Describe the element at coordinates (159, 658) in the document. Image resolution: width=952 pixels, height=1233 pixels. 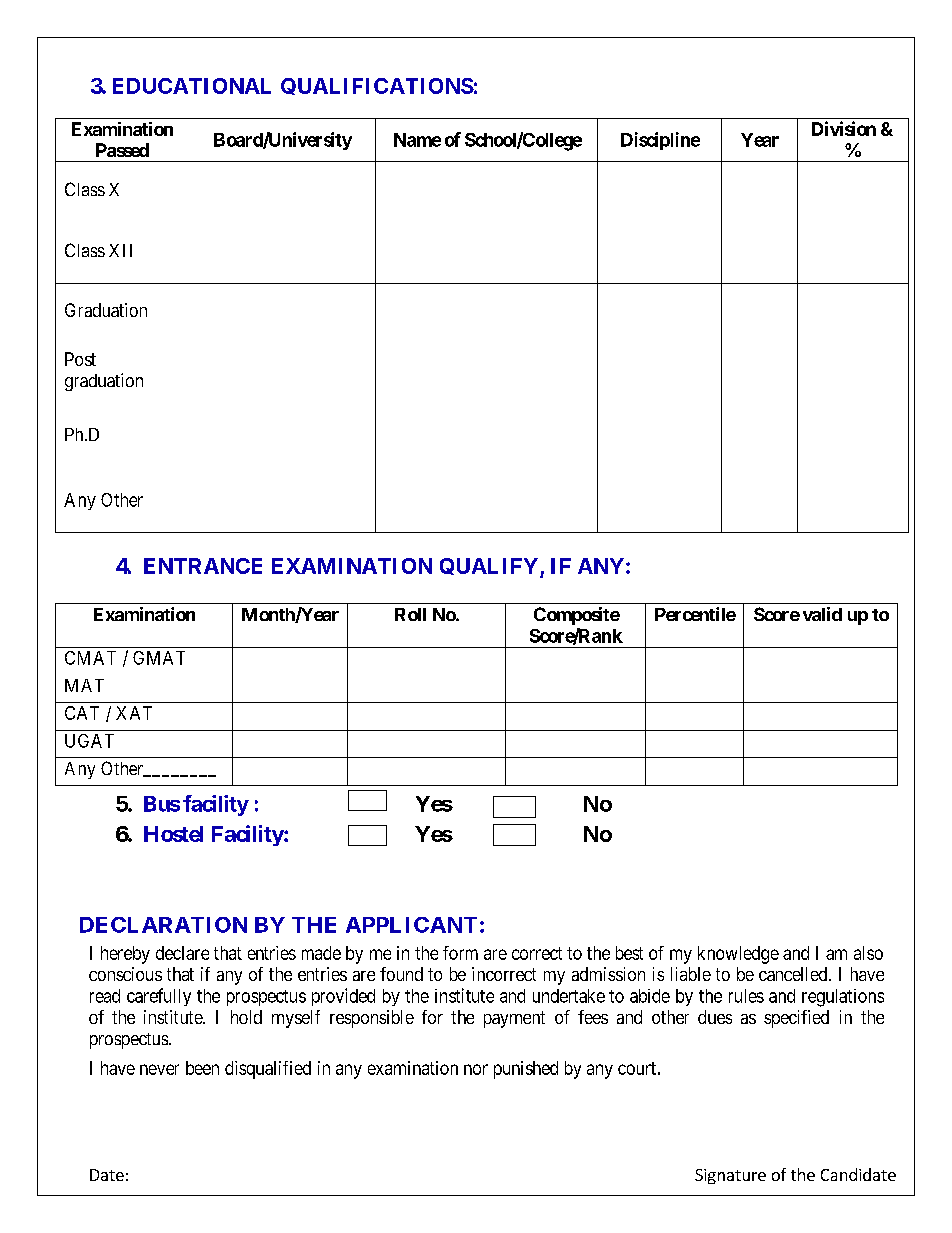
I see `GMAT` at that location.
